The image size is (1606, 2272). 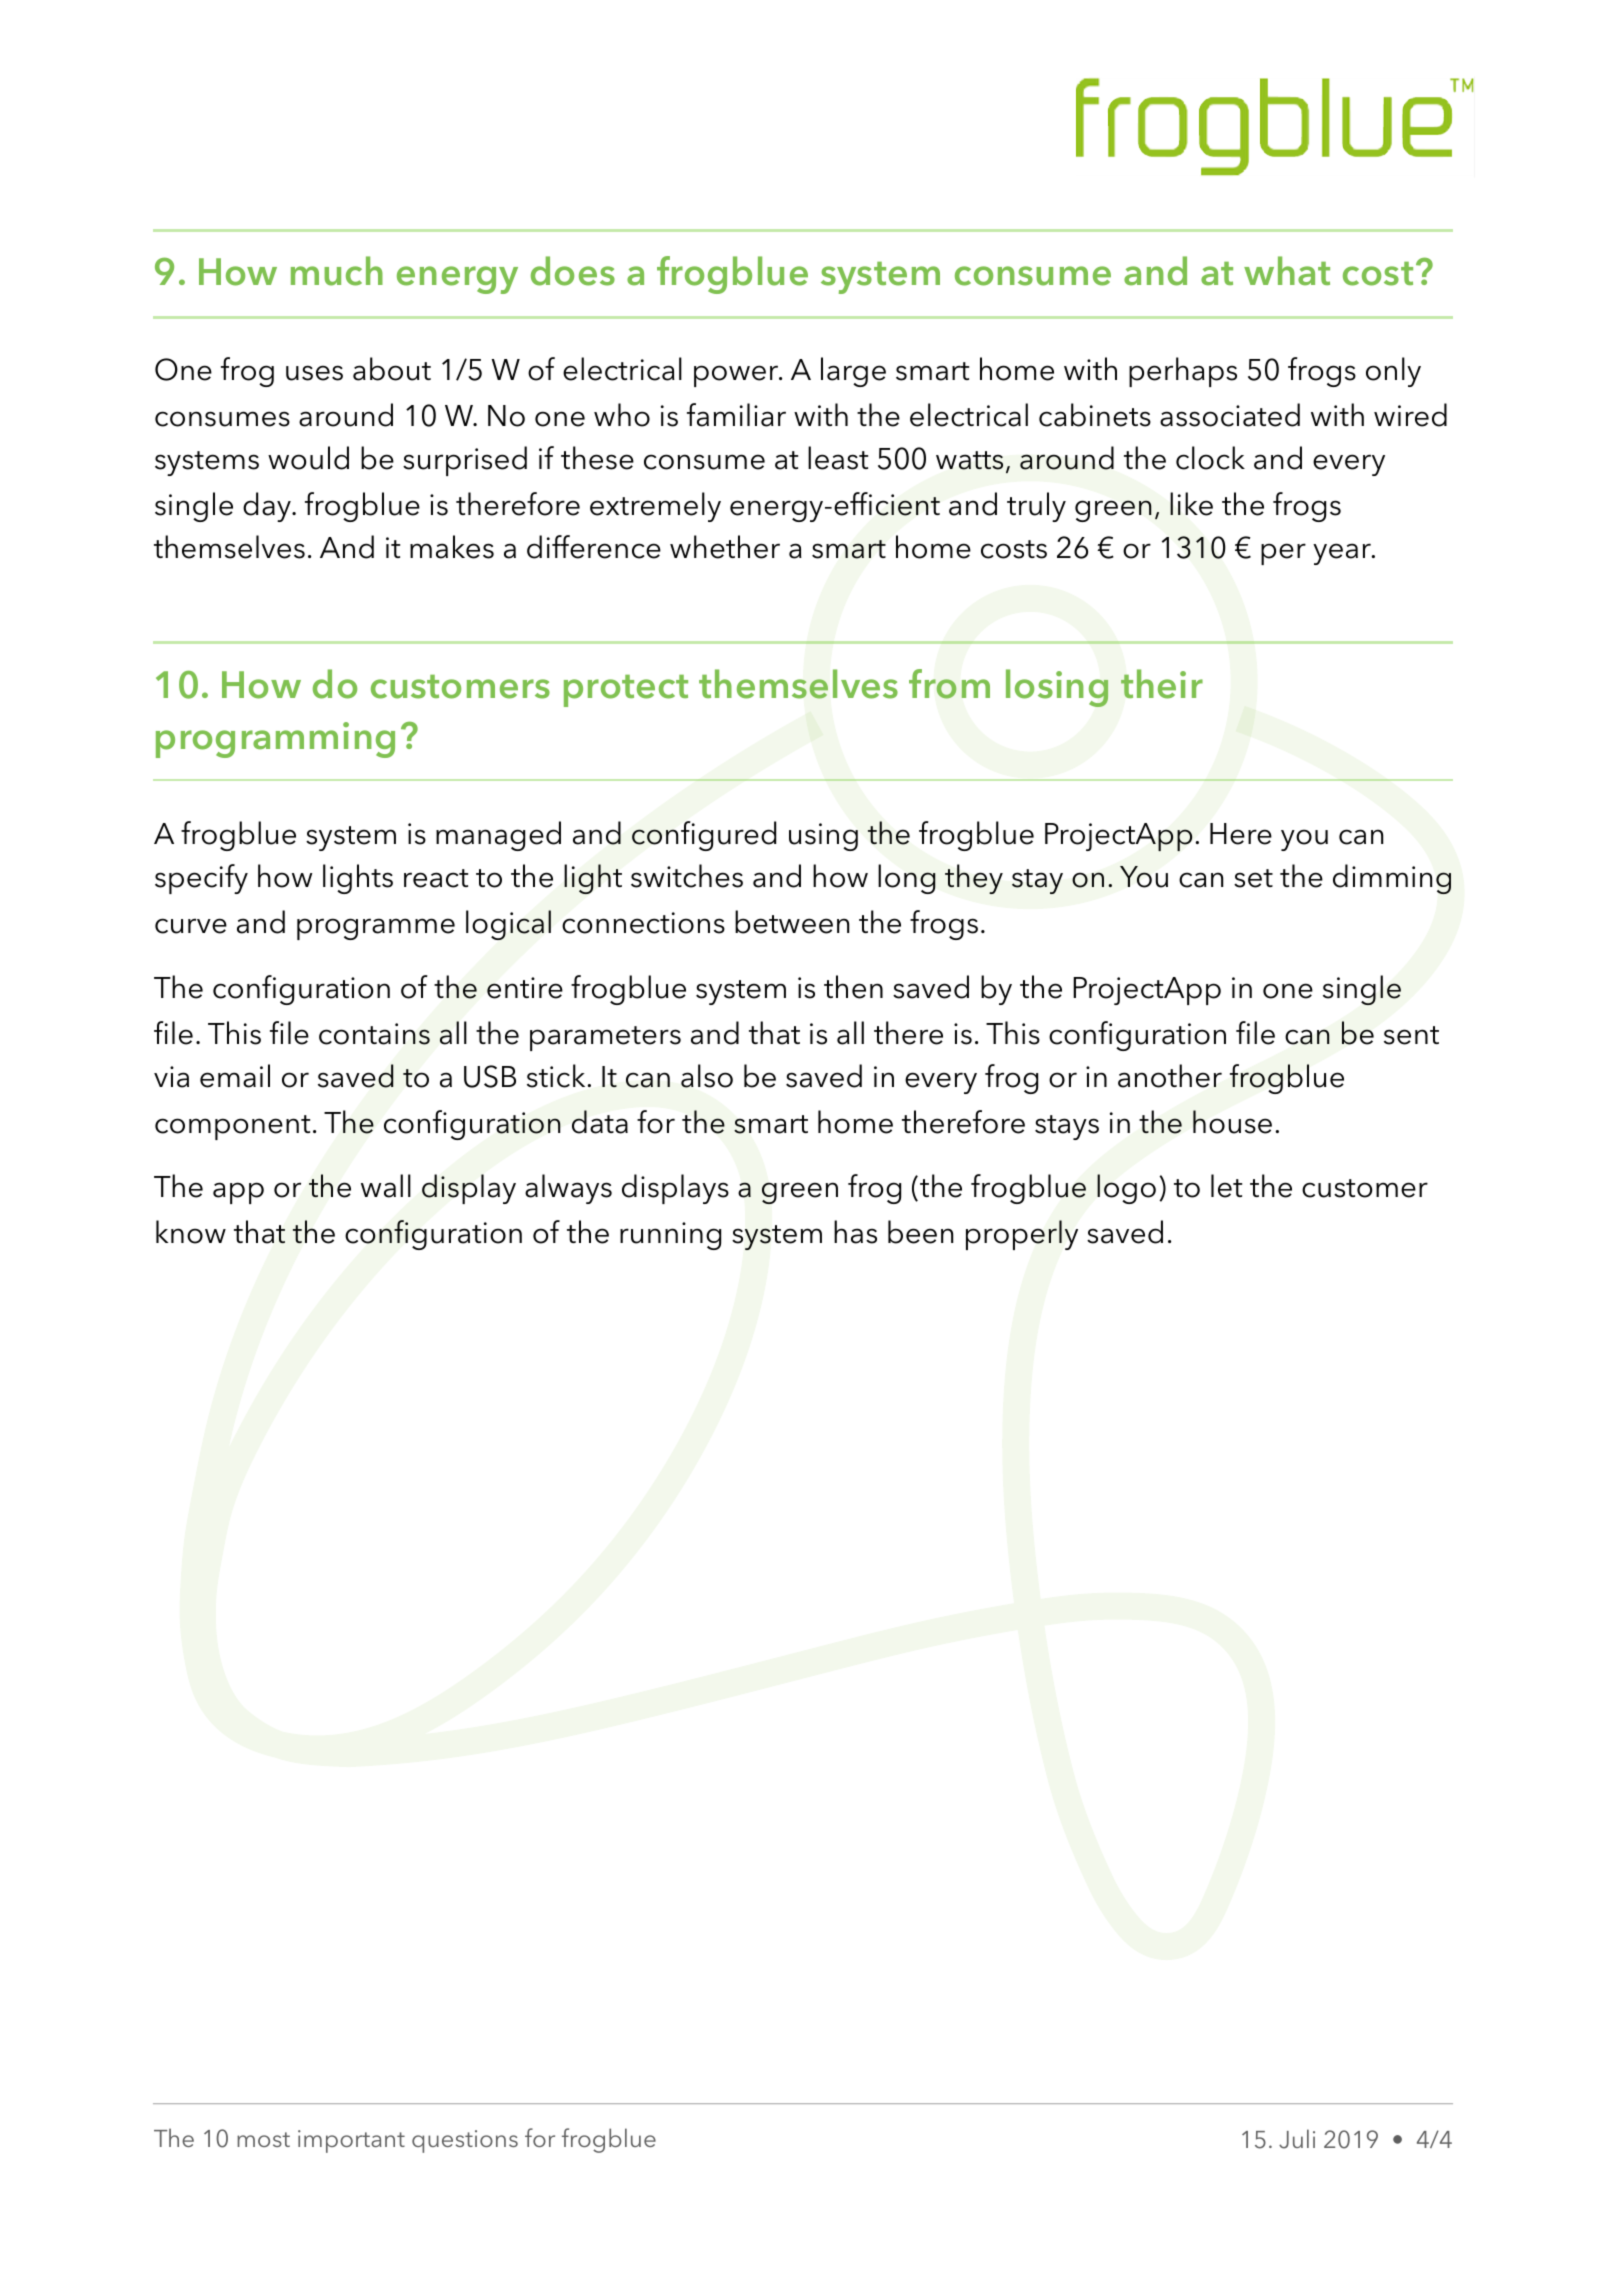 What do you see at coordinates (1287, 271) in the screenshot?
I see `what` at bounding box center [1287, 271].
